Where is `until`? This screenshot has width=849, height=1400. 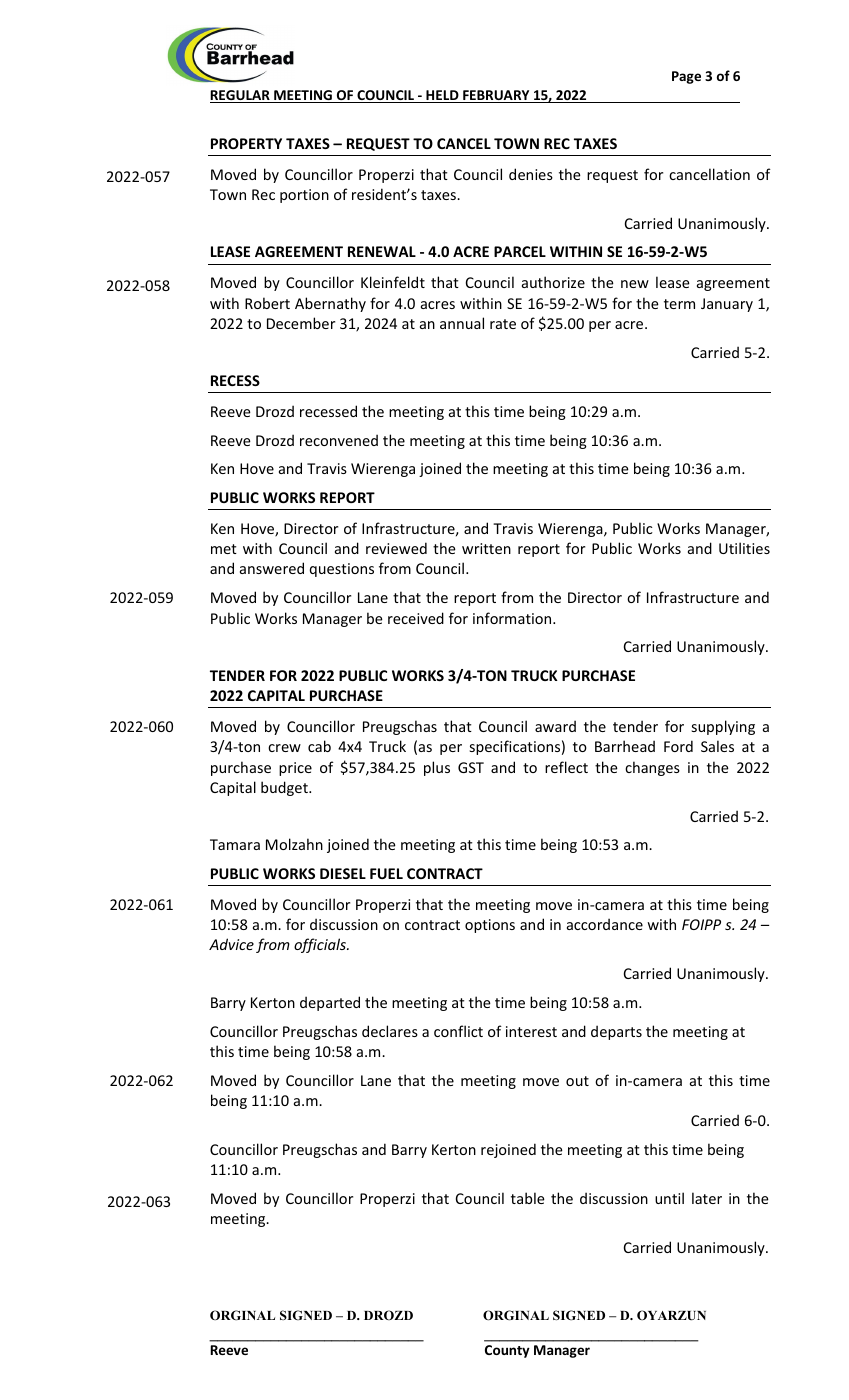 until is located at coordinates (669, 1198).
